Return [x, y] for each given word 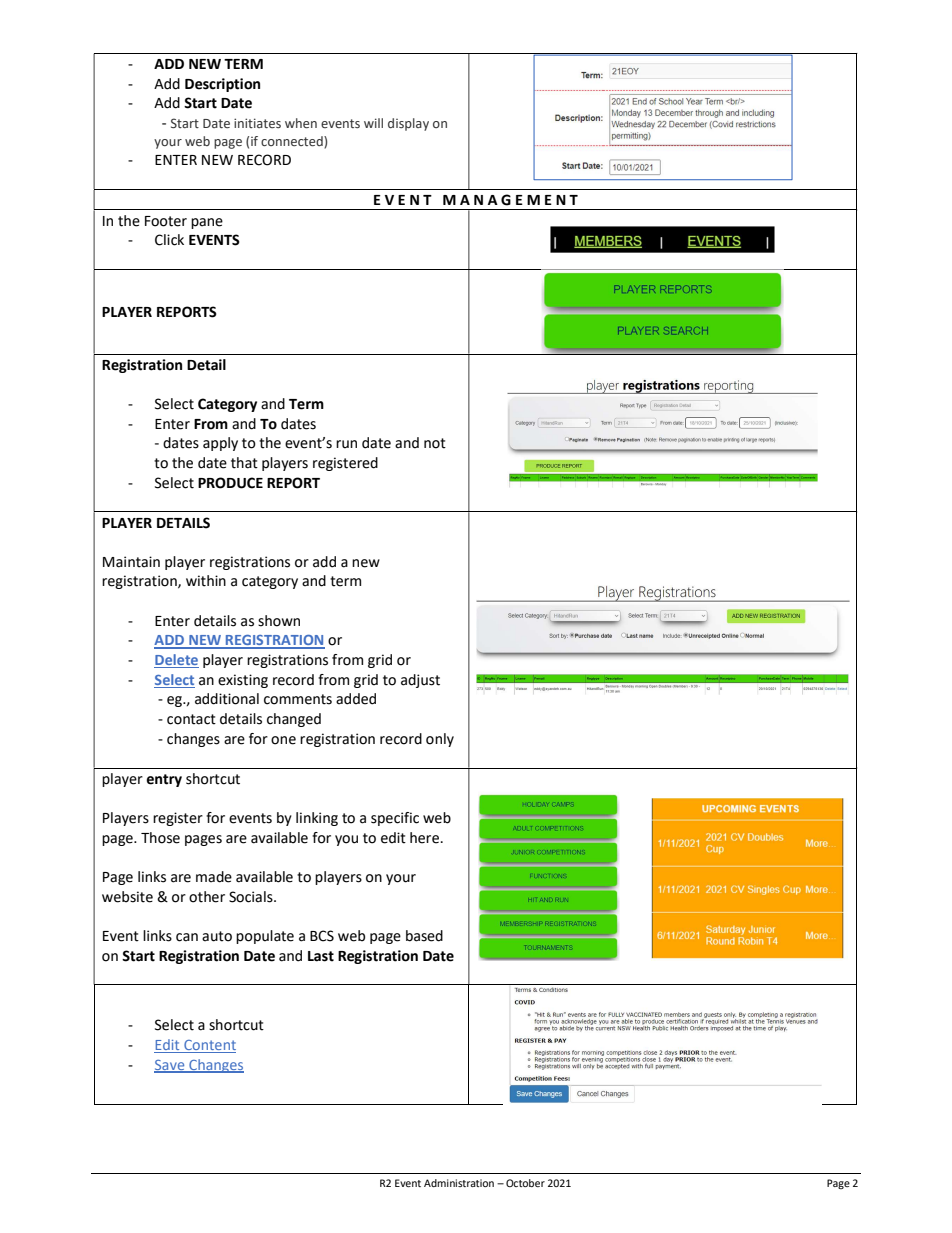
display [408, 124]
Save [170, 1066]
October [525, 1183]
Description [222, 85]
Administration [459, 1183]
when [301, 123]
